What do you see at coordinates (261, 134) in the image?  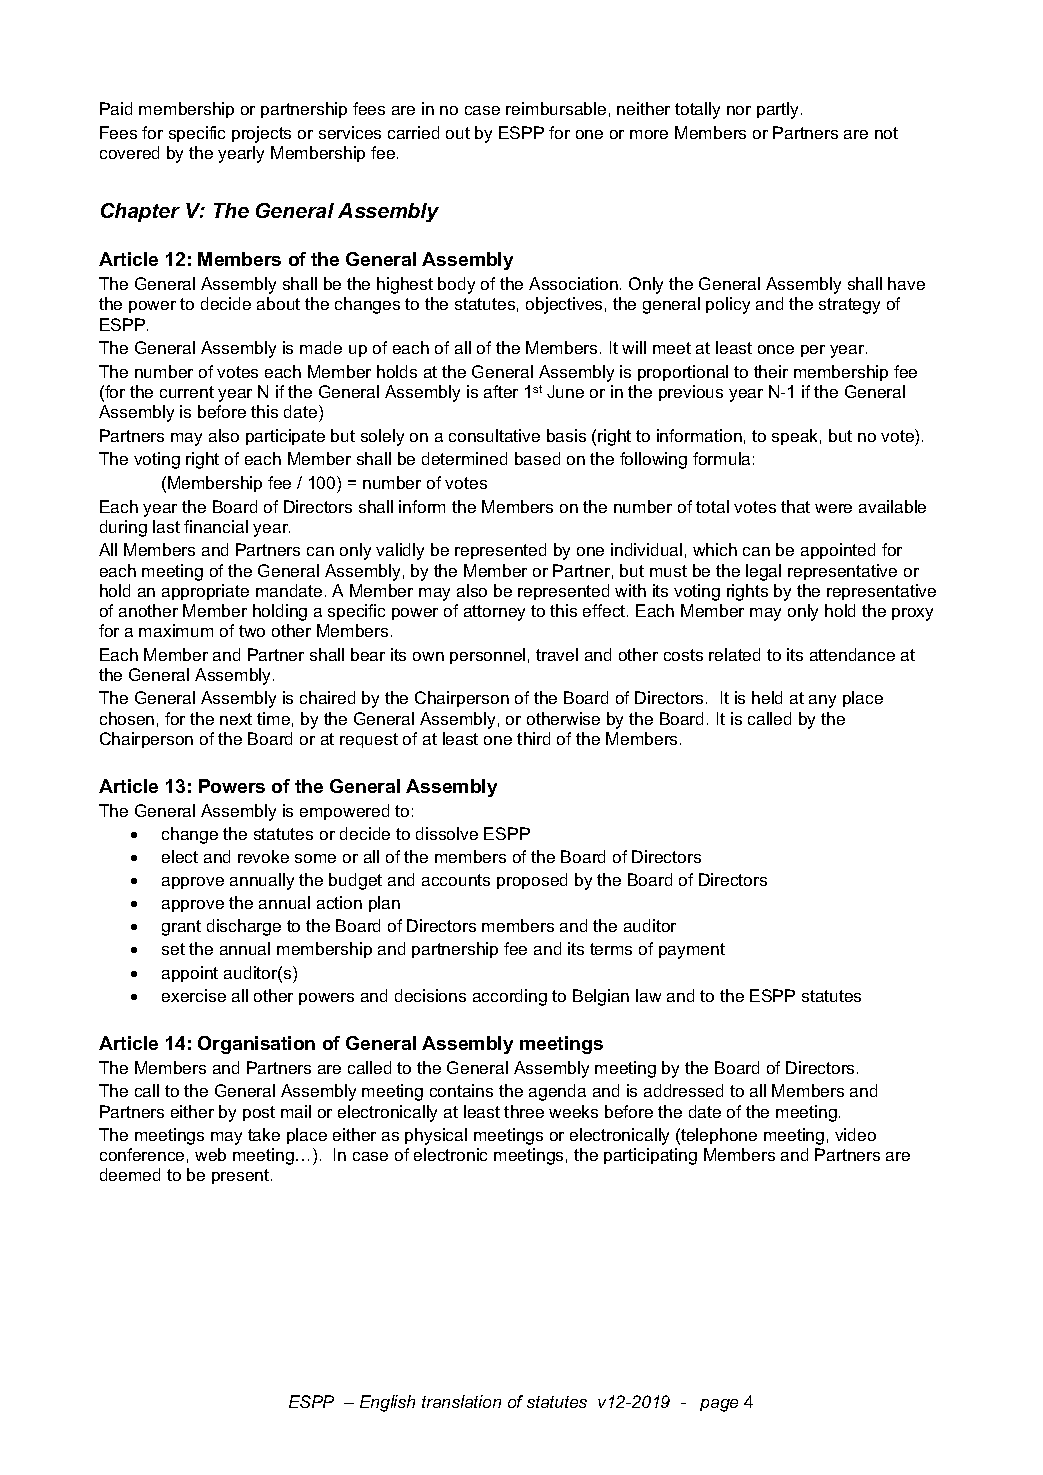 I see `projects` at bounding box center [261, 134].
